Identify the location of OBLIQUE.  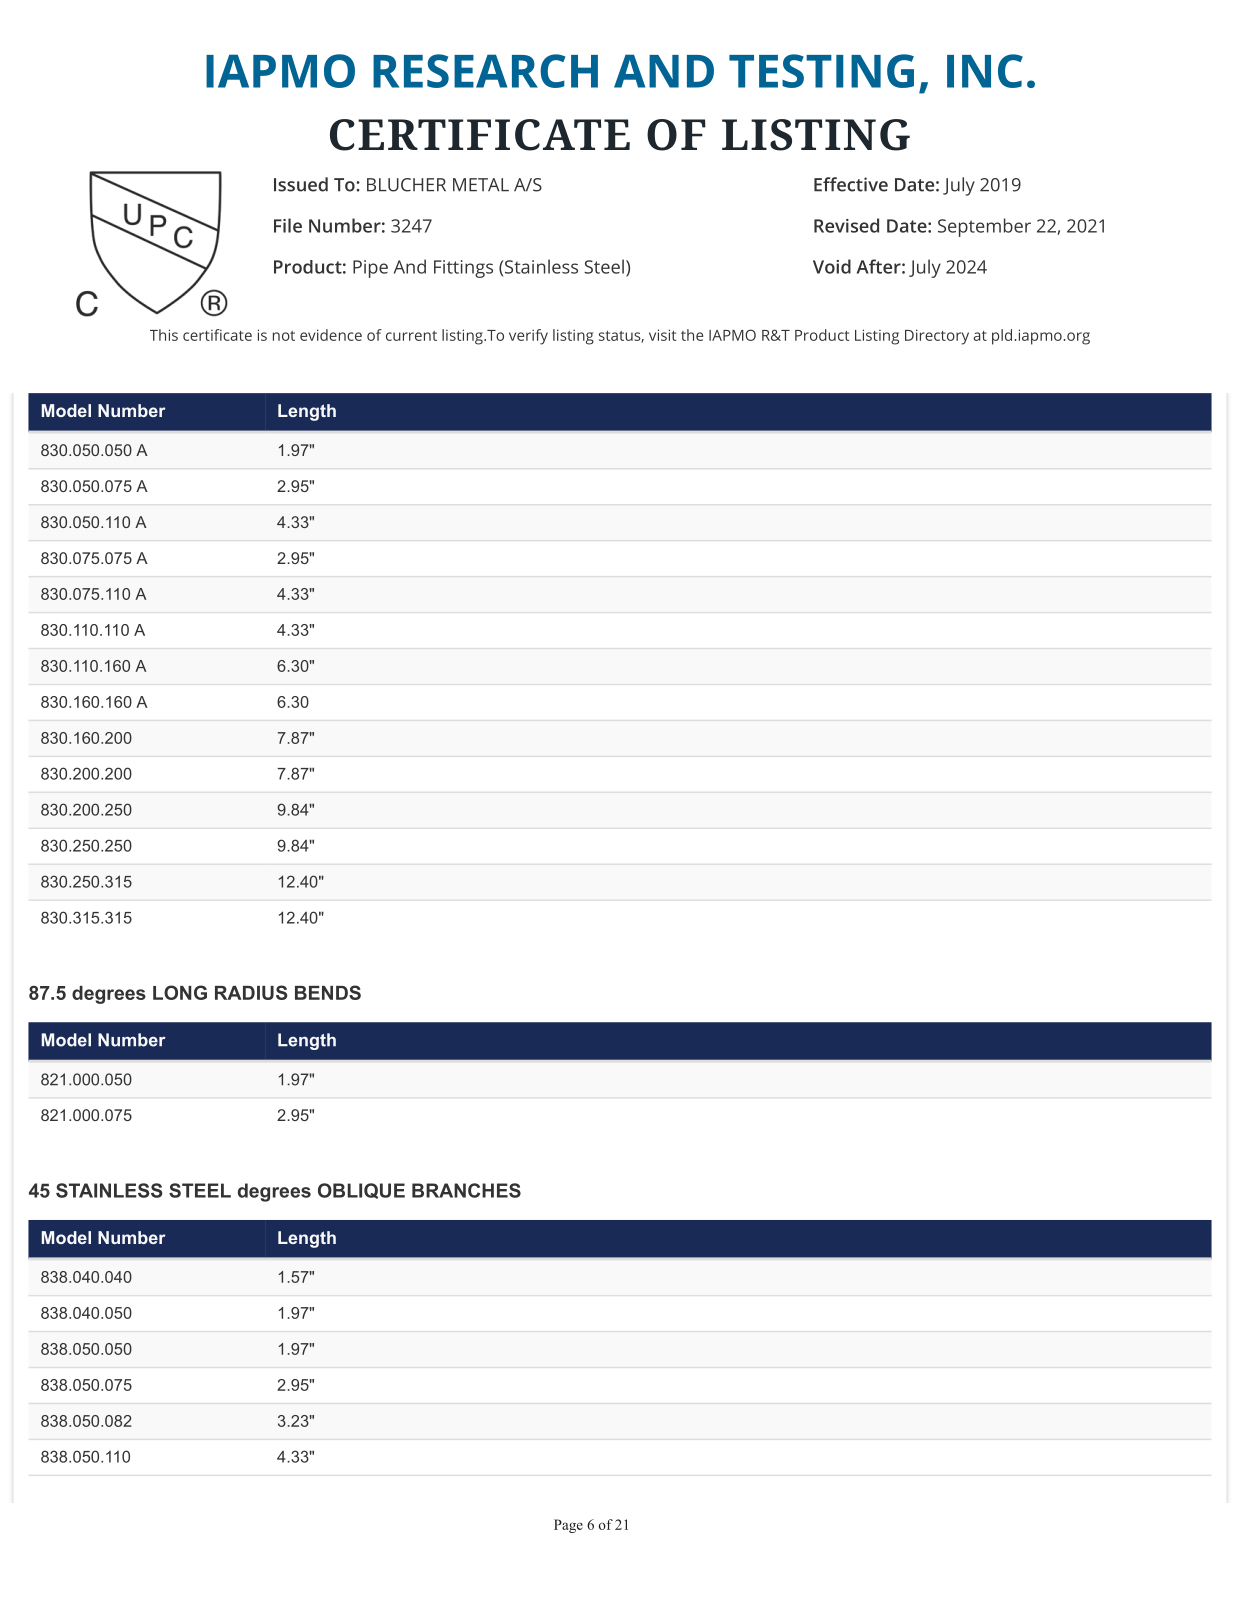
(361, 1191).
